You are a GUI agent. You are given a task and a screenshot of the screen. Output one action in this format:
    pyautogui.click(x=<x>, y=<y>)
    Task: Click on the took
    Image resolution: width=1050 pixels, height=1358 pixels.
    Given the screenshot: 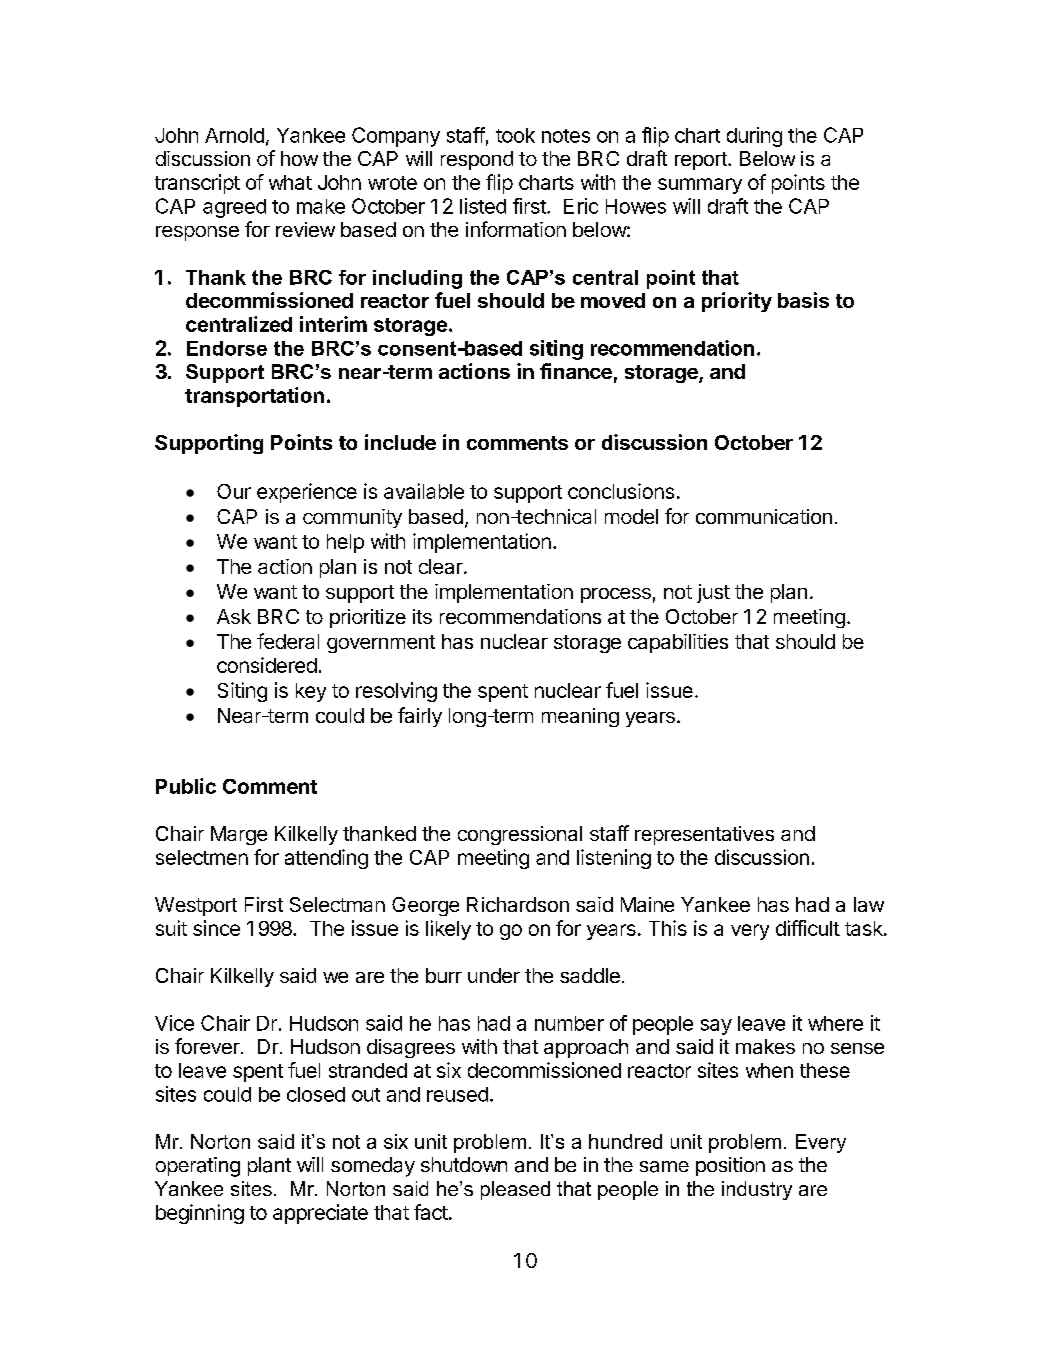 What is the action you would take?
    pyautogui.click(x=515, y=135)
